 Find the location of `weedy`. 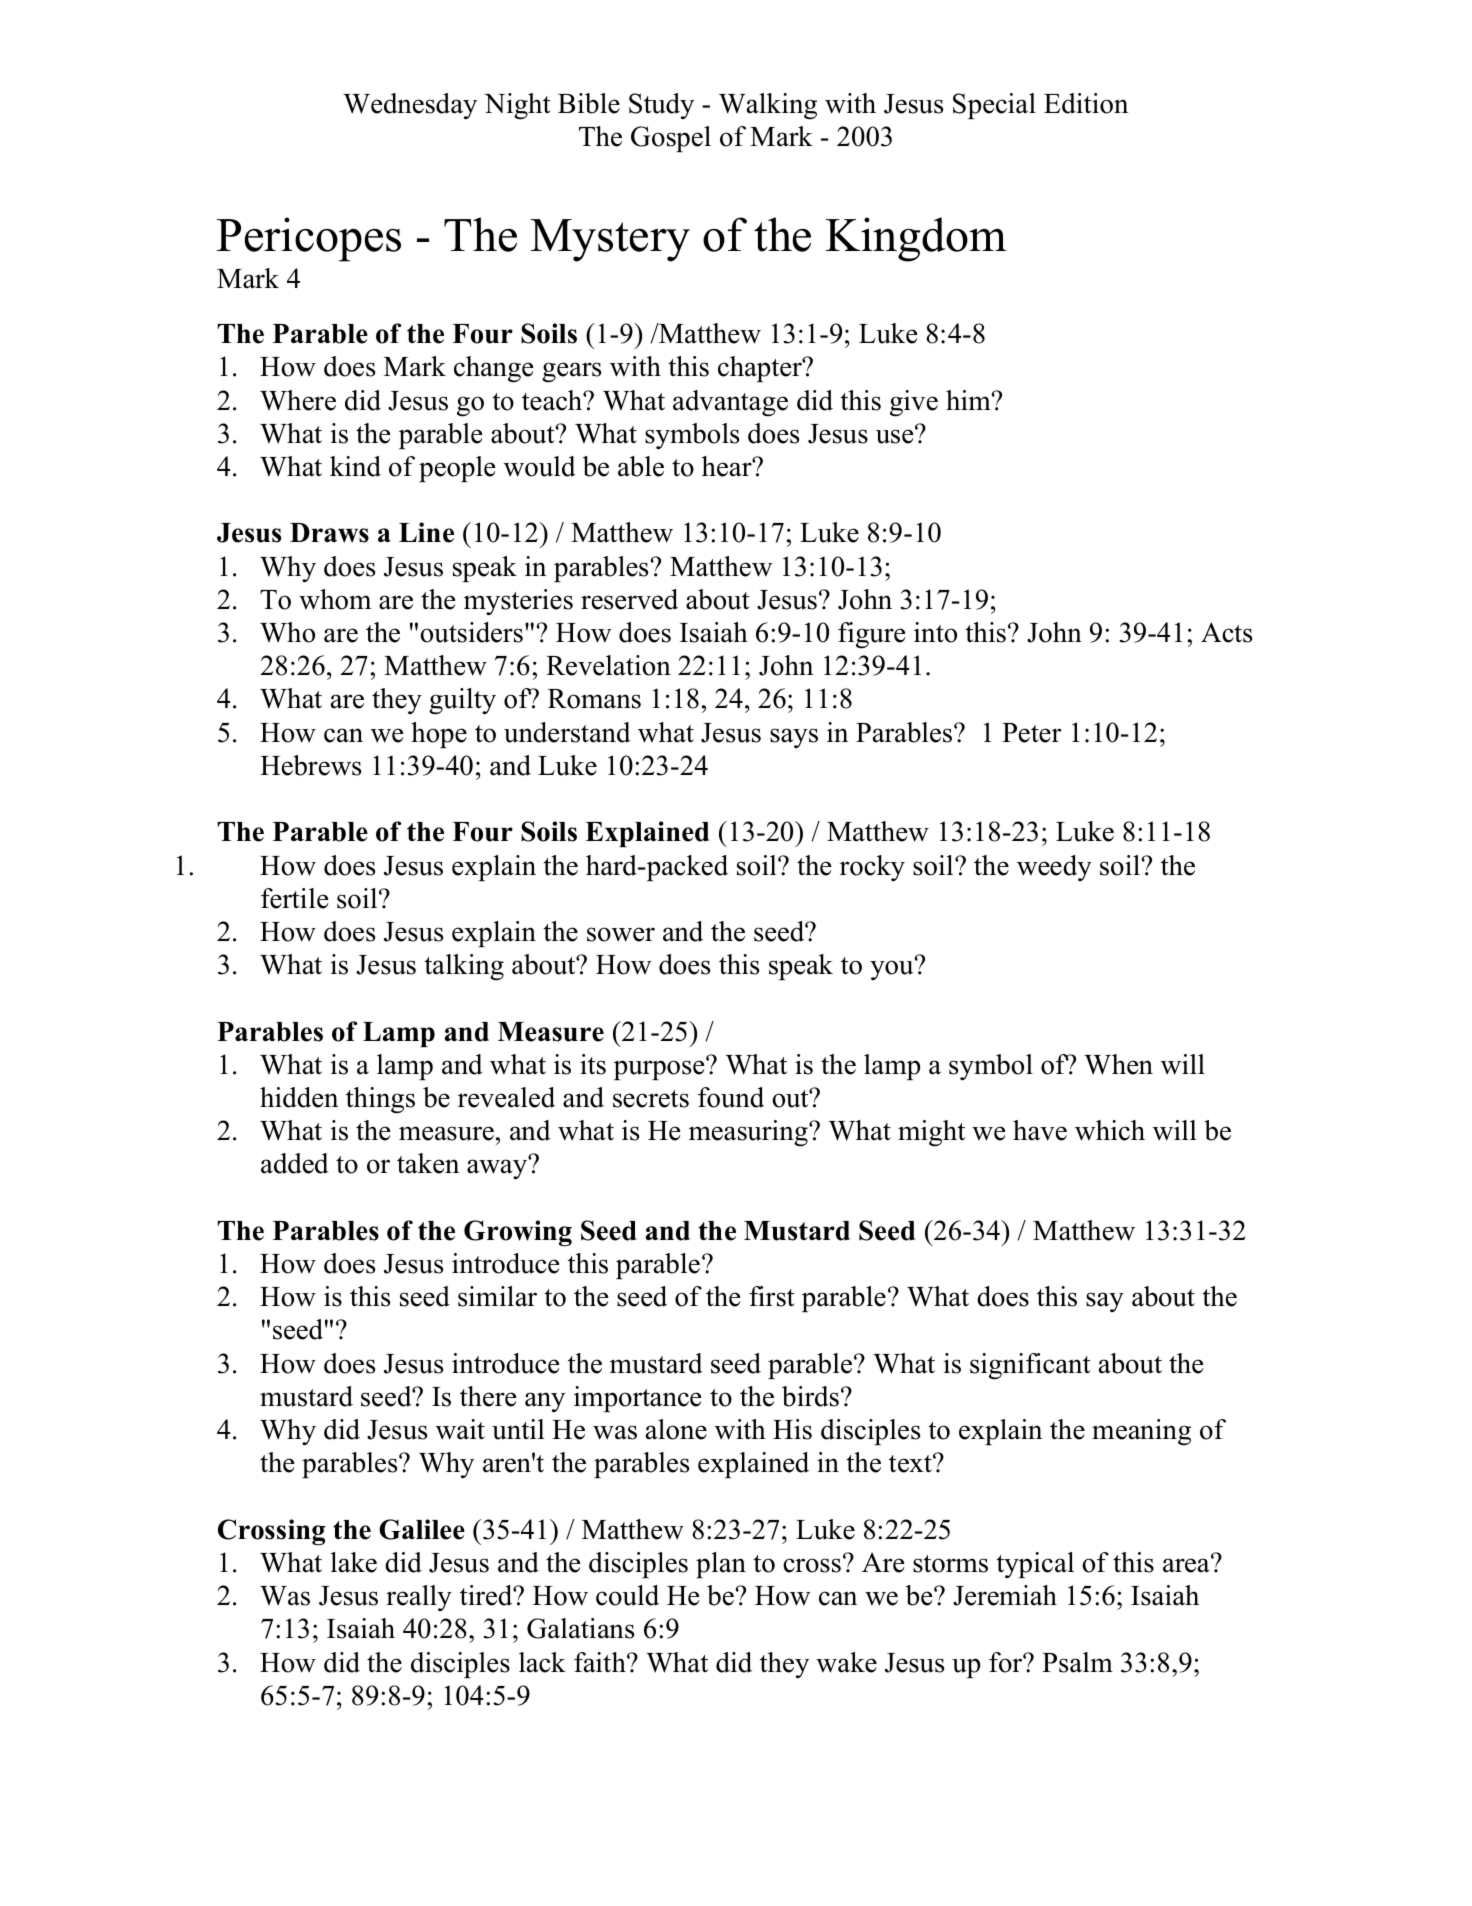

weedy is located at coordinates (1054, 868).
